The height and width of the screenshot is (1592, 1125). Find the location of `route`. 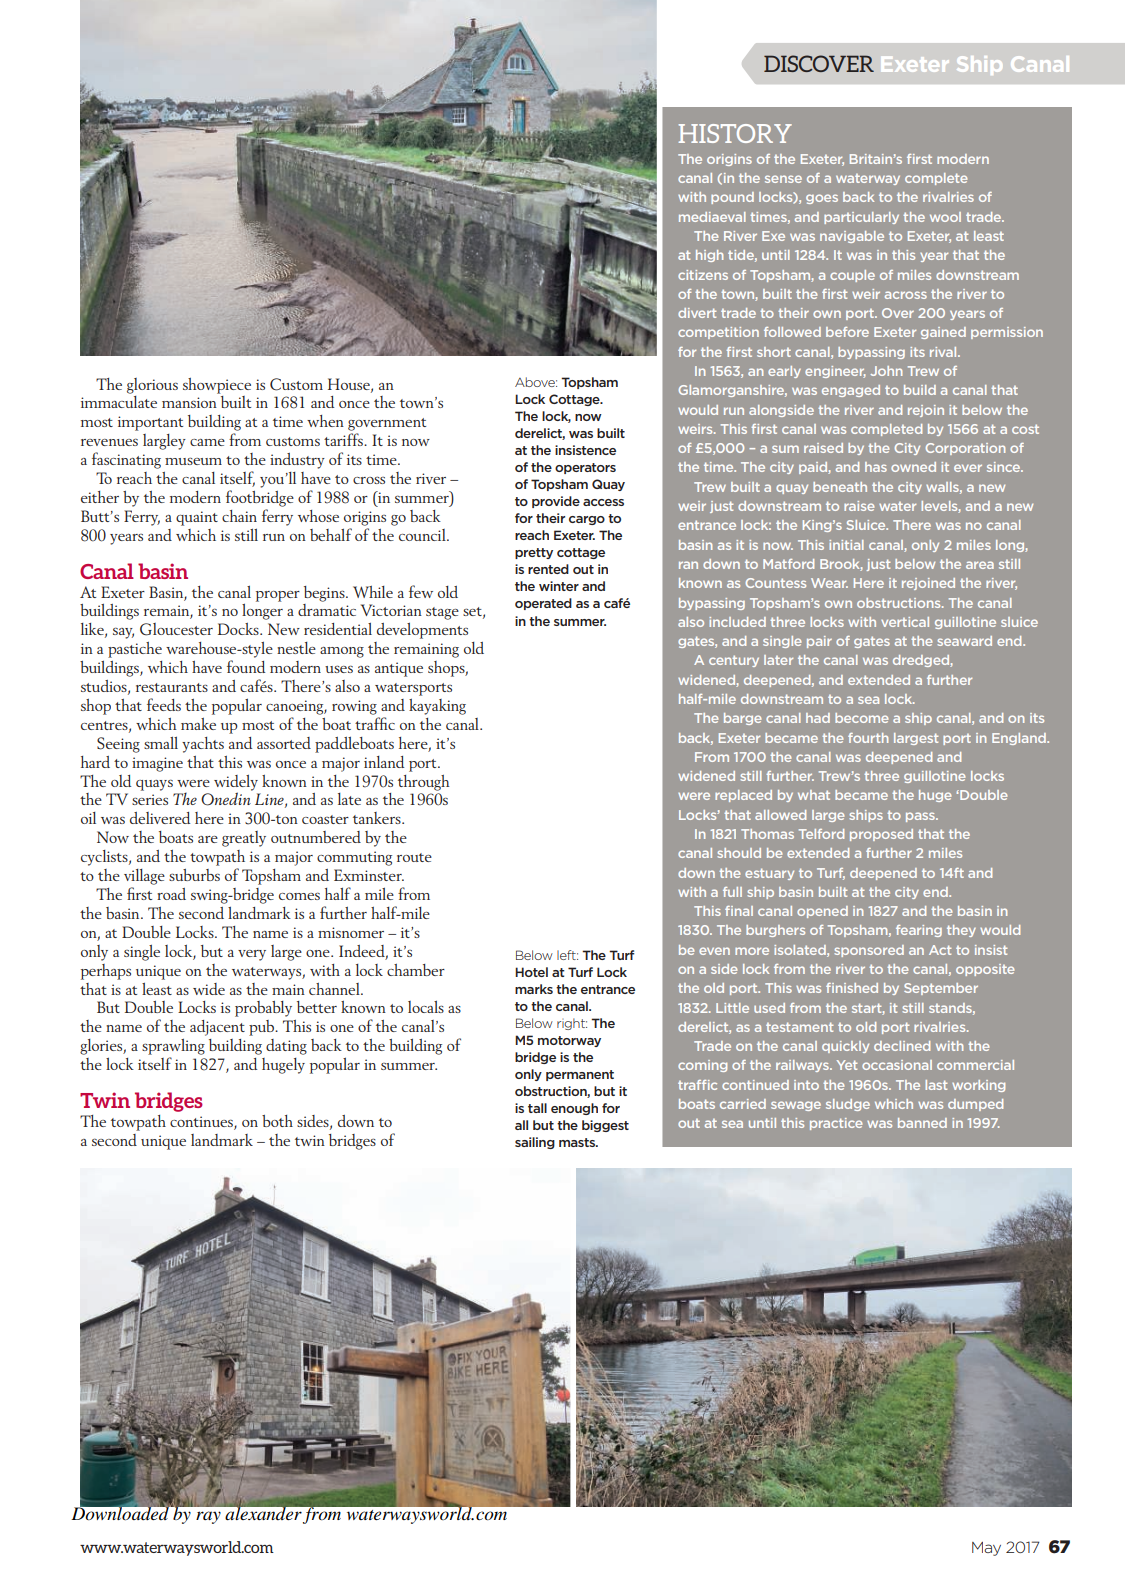

route is located at coordinates (414, 857).
